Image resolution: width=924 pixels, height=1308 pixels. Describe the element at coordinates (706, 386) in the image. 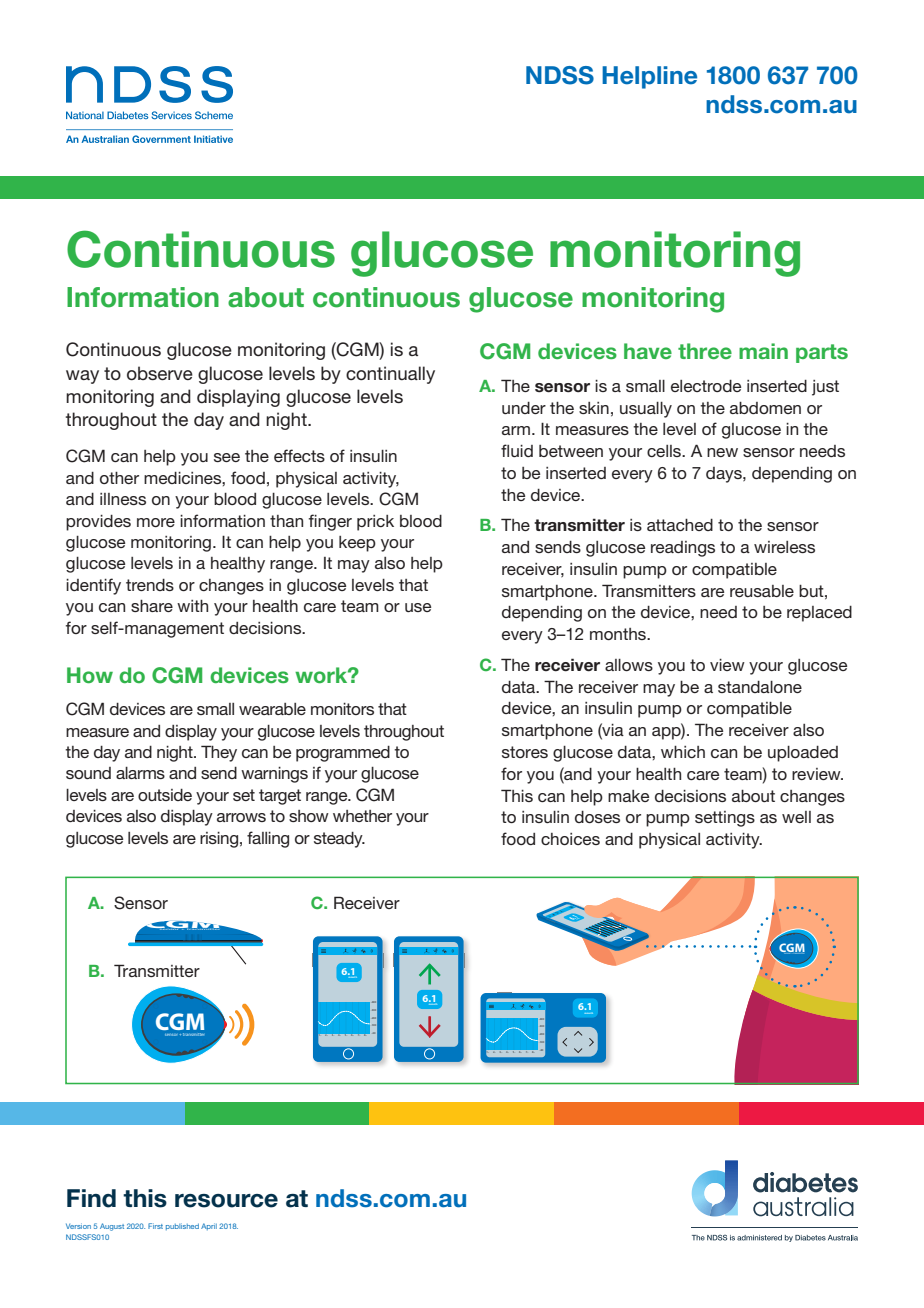

I see `electrode` at that location.
